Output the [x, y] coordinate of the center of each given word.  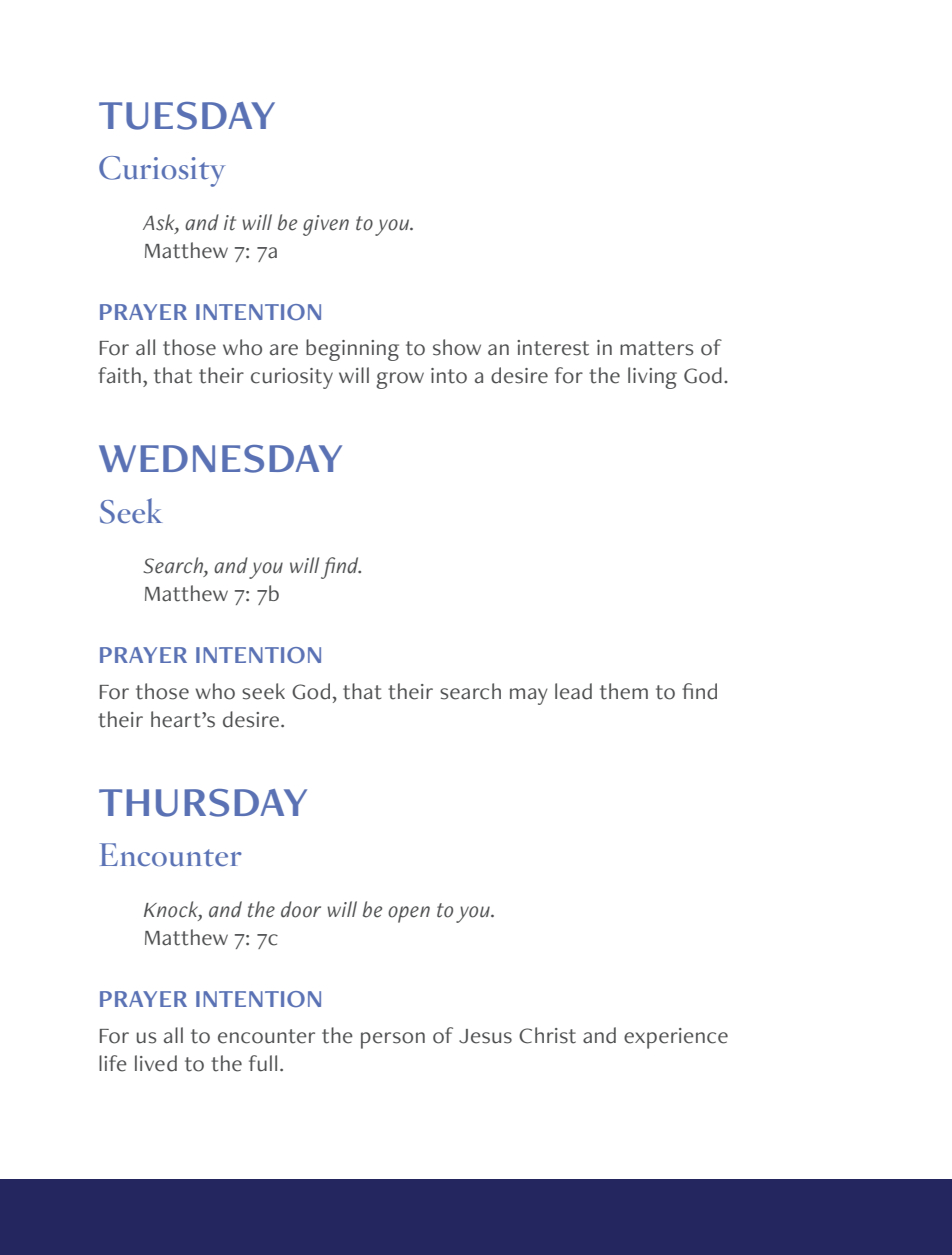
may [529, 696]
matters [656, 348]
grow [400, 380]
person [393, 1040]
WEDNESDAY [220, 459]
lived [156, 1063]
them [624, 691]
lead [573, 691]
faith [119, 375]
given [326, 225]
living [652, 378]
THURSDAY [203, 803]
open [409, 914]
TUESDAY [187, 116]
